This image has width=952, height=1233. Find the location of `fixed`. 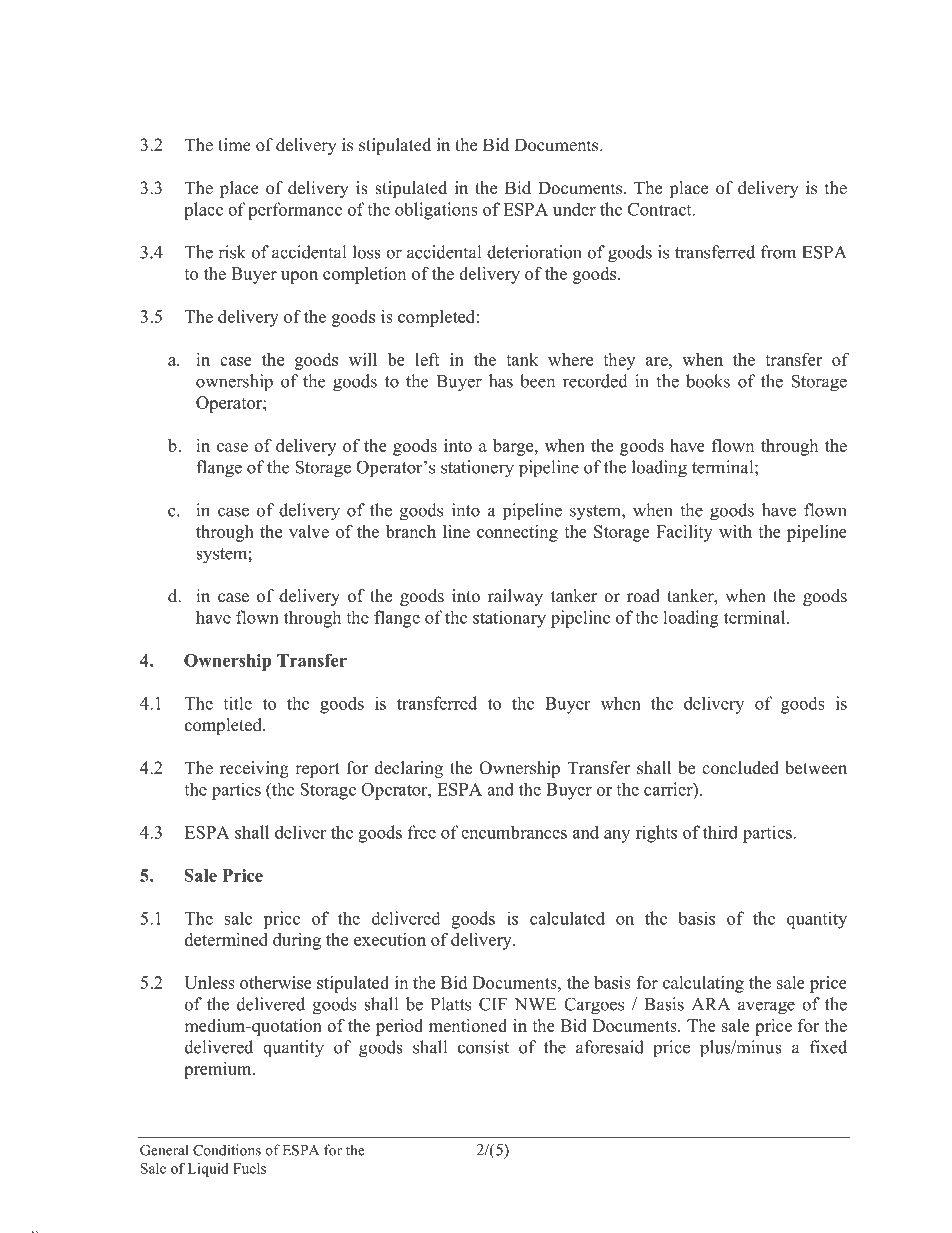

fixed is located at coordinates (828, 1047).
